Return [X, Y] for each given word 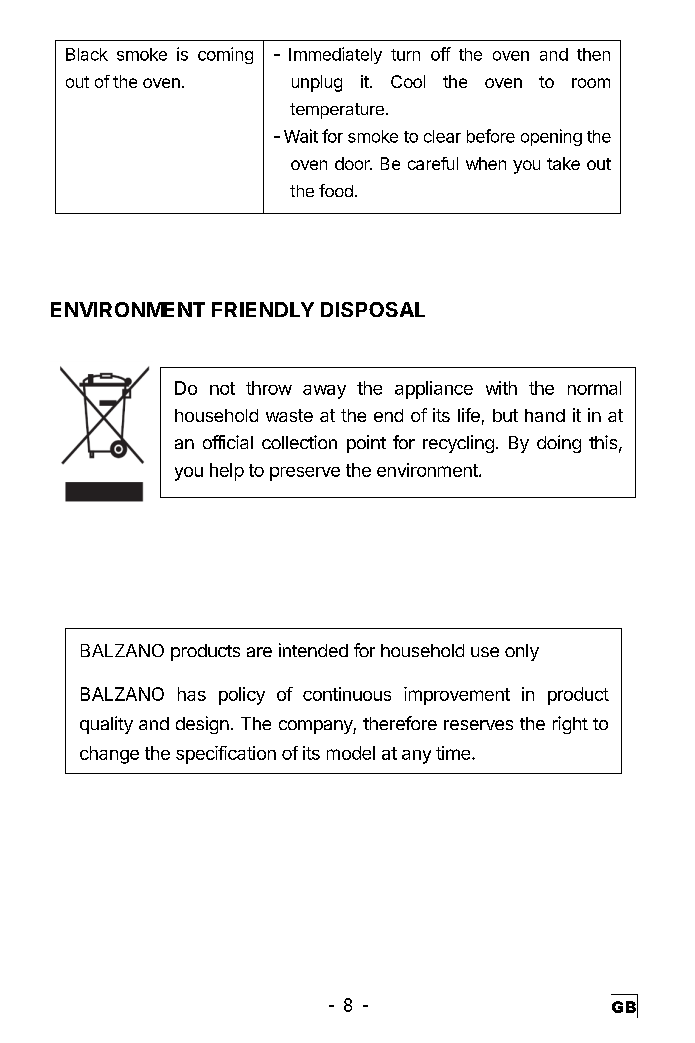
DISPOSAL [373, 309]
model [351, 753]
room [591, 83]
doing [559, 444]
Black [87, 54]
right [570, 725]
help [227, 472]
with [501, 388]
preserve [305, 474]
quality [106, 725]
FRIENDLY [263, 309]
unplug [317, 83]
